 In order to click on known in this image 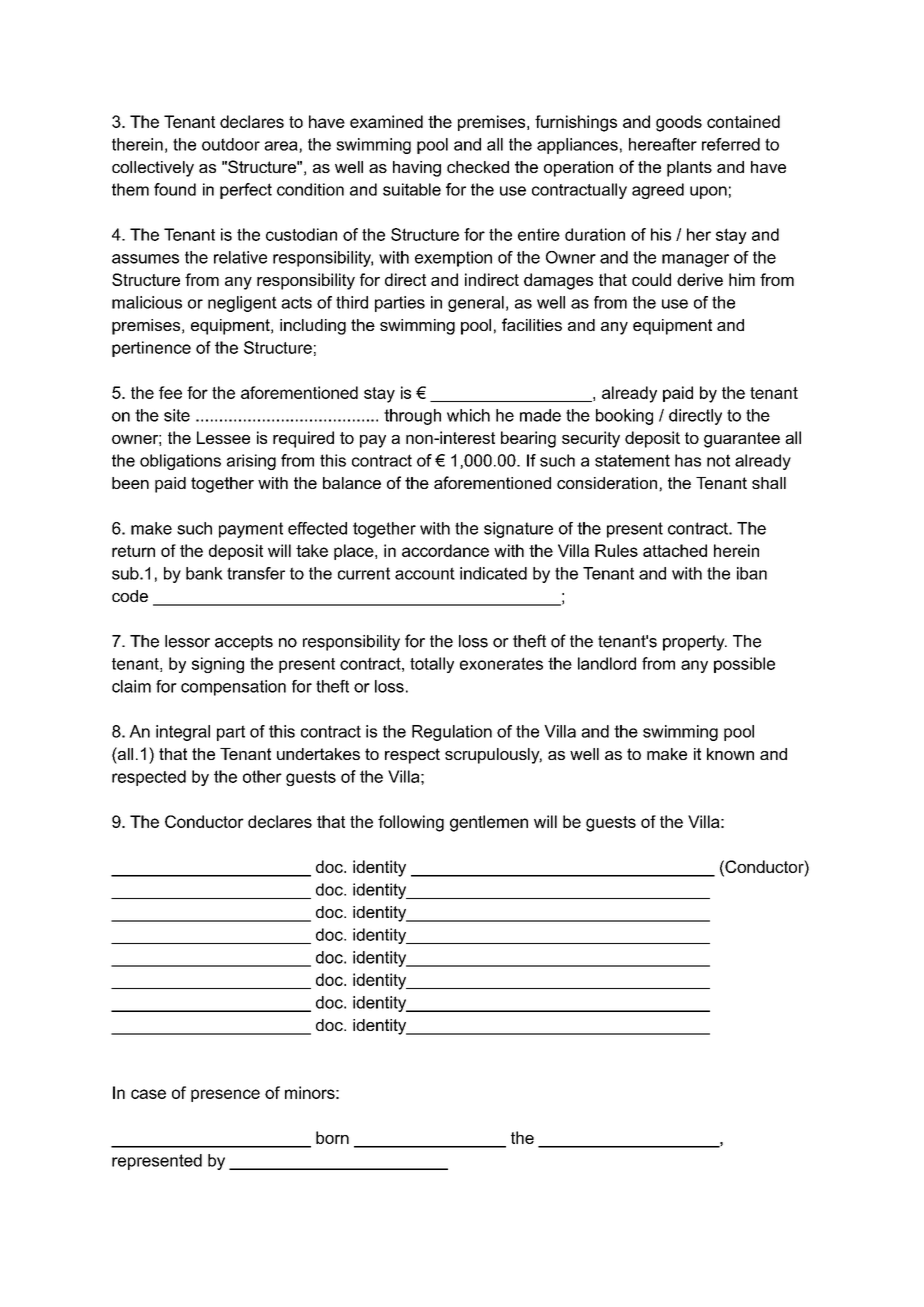, I will do `click(730, 754)`.
